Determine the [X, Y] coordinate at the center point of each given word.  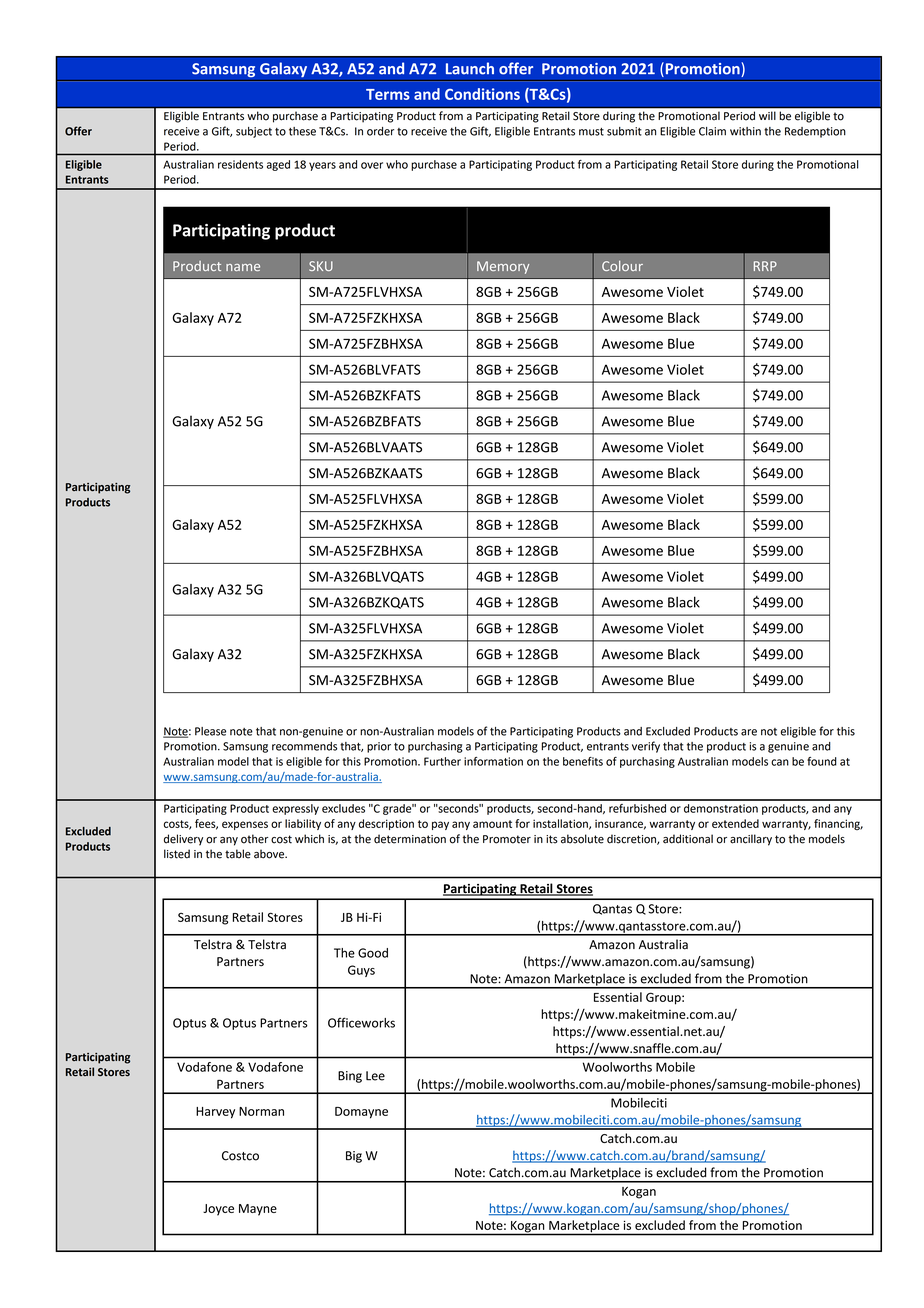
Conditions [482, 94]
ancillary [751, 840]
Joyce [218, 1210]
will [767, 116]
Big [354, 1157]
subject [254, 132]
